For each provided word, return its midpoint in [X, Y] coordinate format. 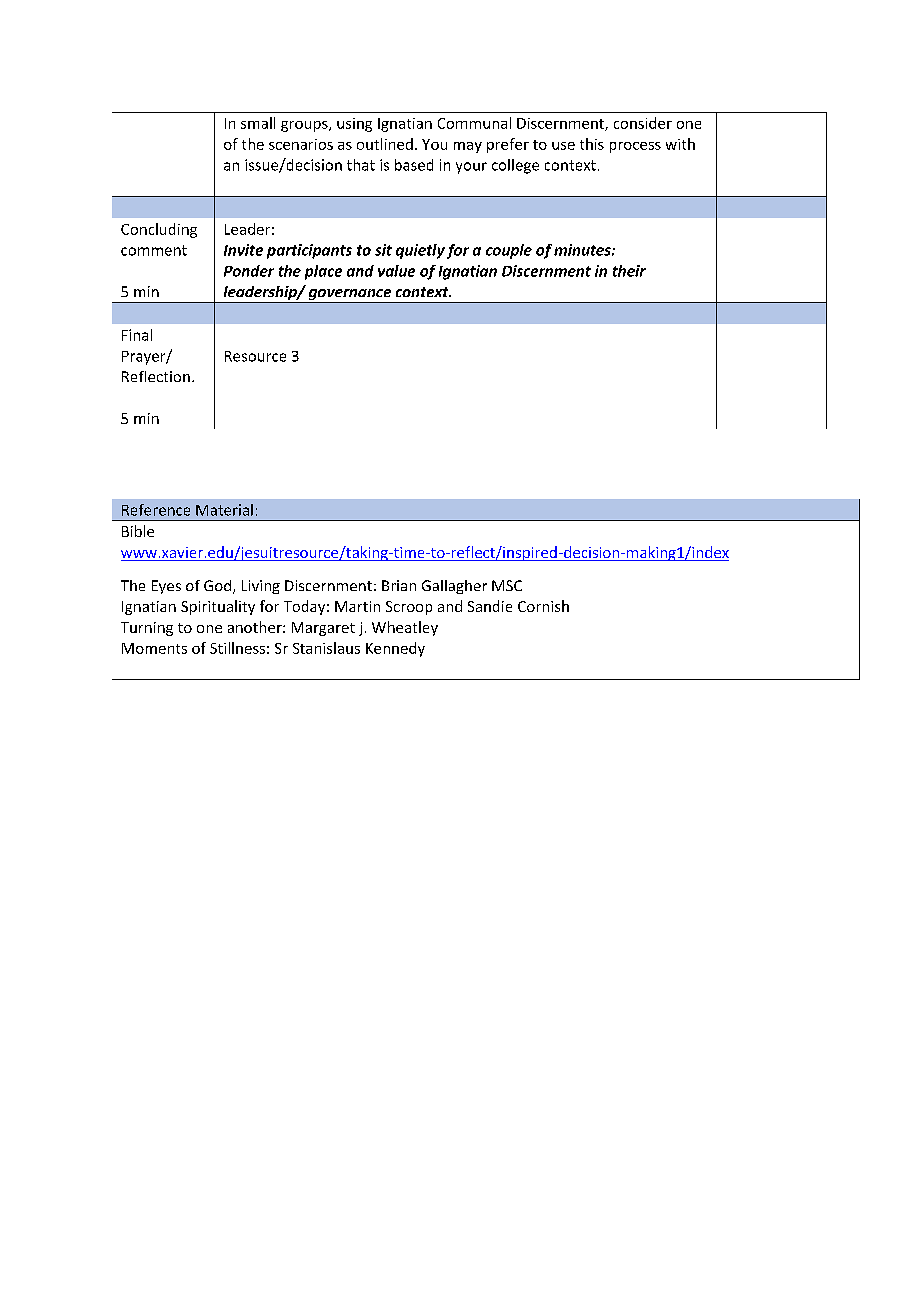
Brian [399, 585]
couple [509, 251]
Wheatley [405, 628]
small [258, 123]
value [396, 271]
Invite [243, 250]
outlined [385, 144]
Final [137, 335]
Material [224, 510]
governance [350, 296]
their [629, 271]
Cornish [543, 606]
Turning [147, 629]
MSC [507, 585]
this [592, 144]
